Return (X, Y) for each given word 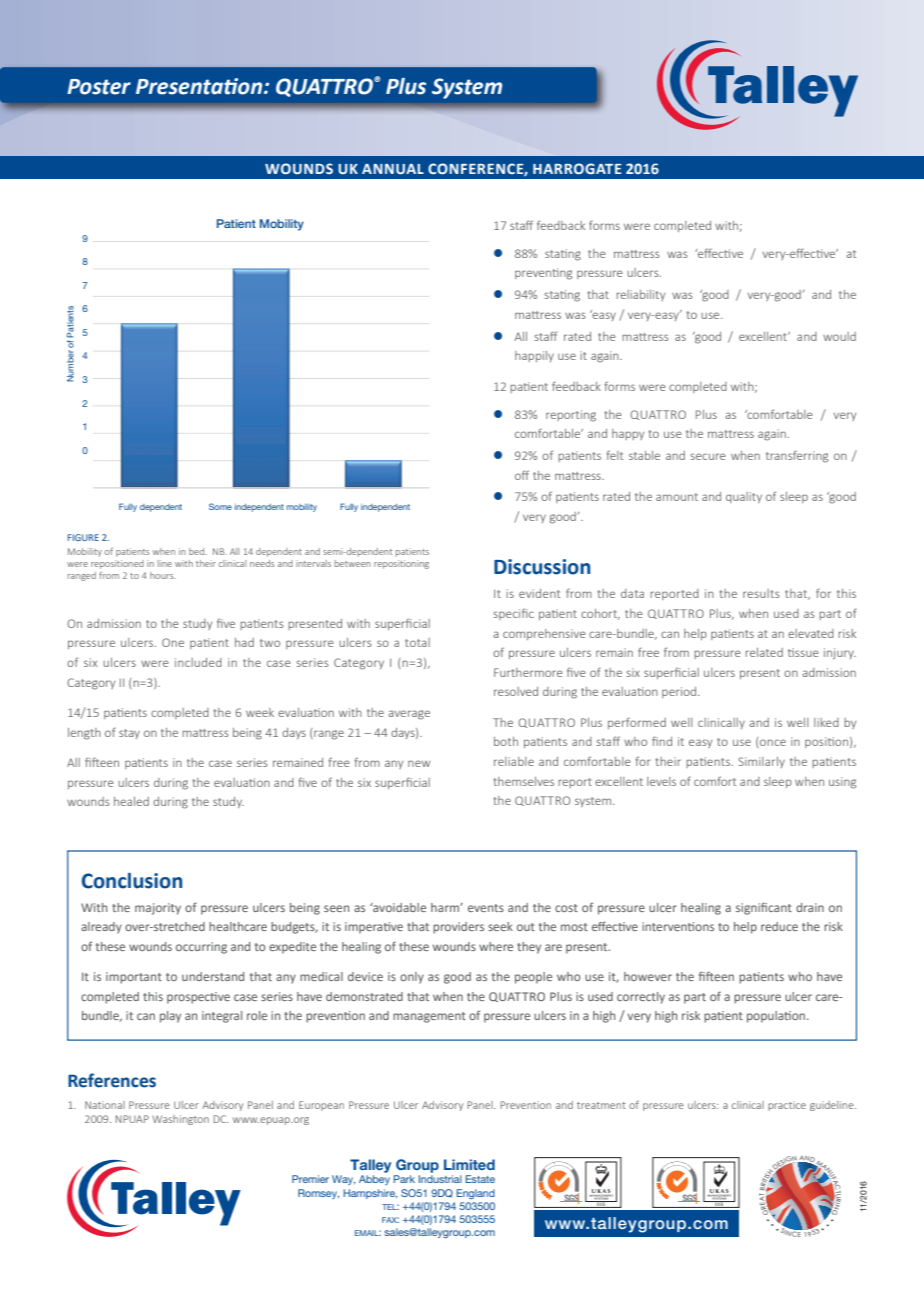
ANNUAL (393, 169)
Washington (180, 1120)
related (764, 652)
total (417, 642)
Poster (99, 87)
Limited (469, 1164)
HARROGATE (577, 168)
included (198, 662)
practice (787, 1106)
